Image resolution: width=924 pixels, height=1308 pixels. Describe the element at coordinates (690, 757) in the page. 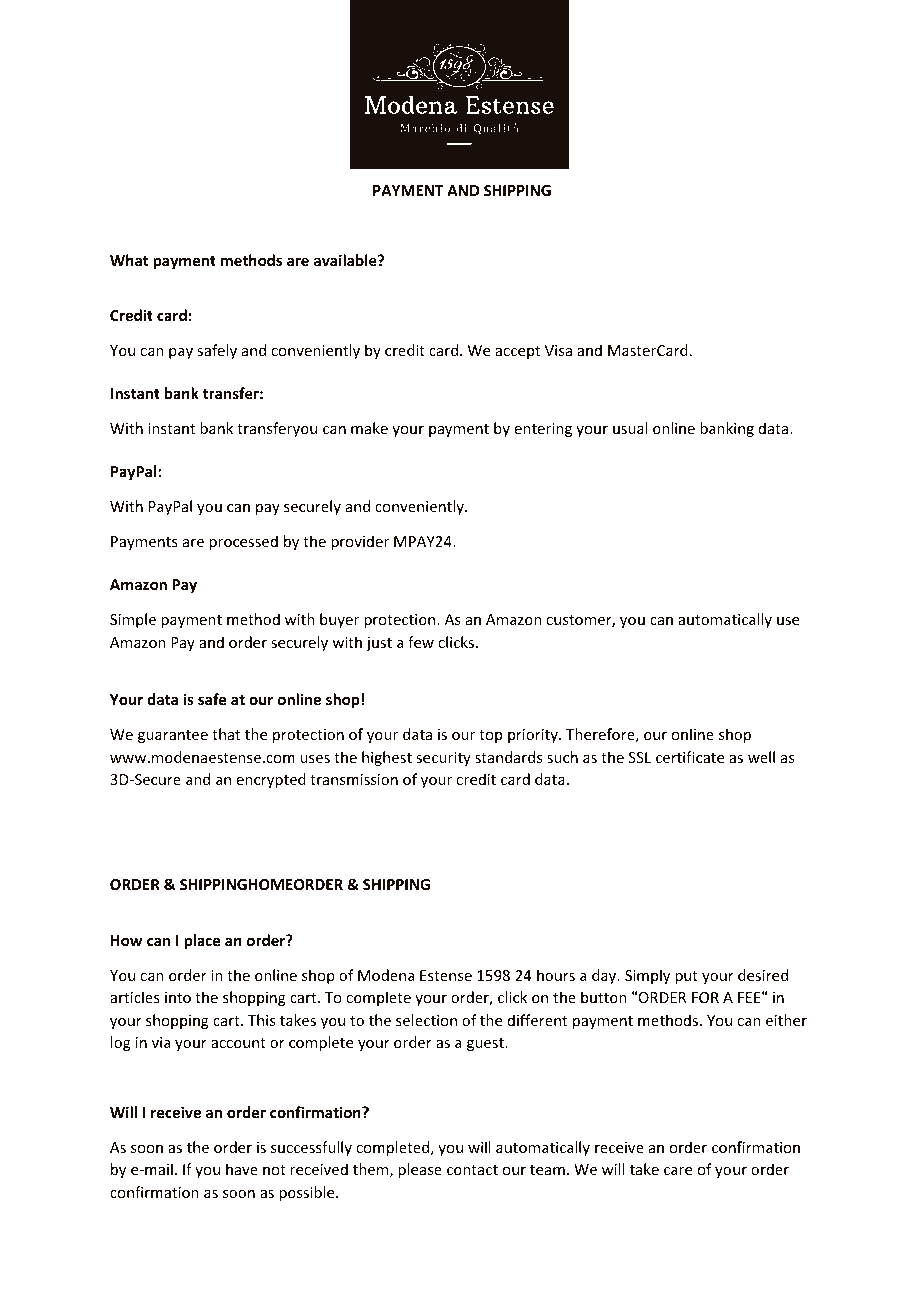

I see `certificate` at that location.
